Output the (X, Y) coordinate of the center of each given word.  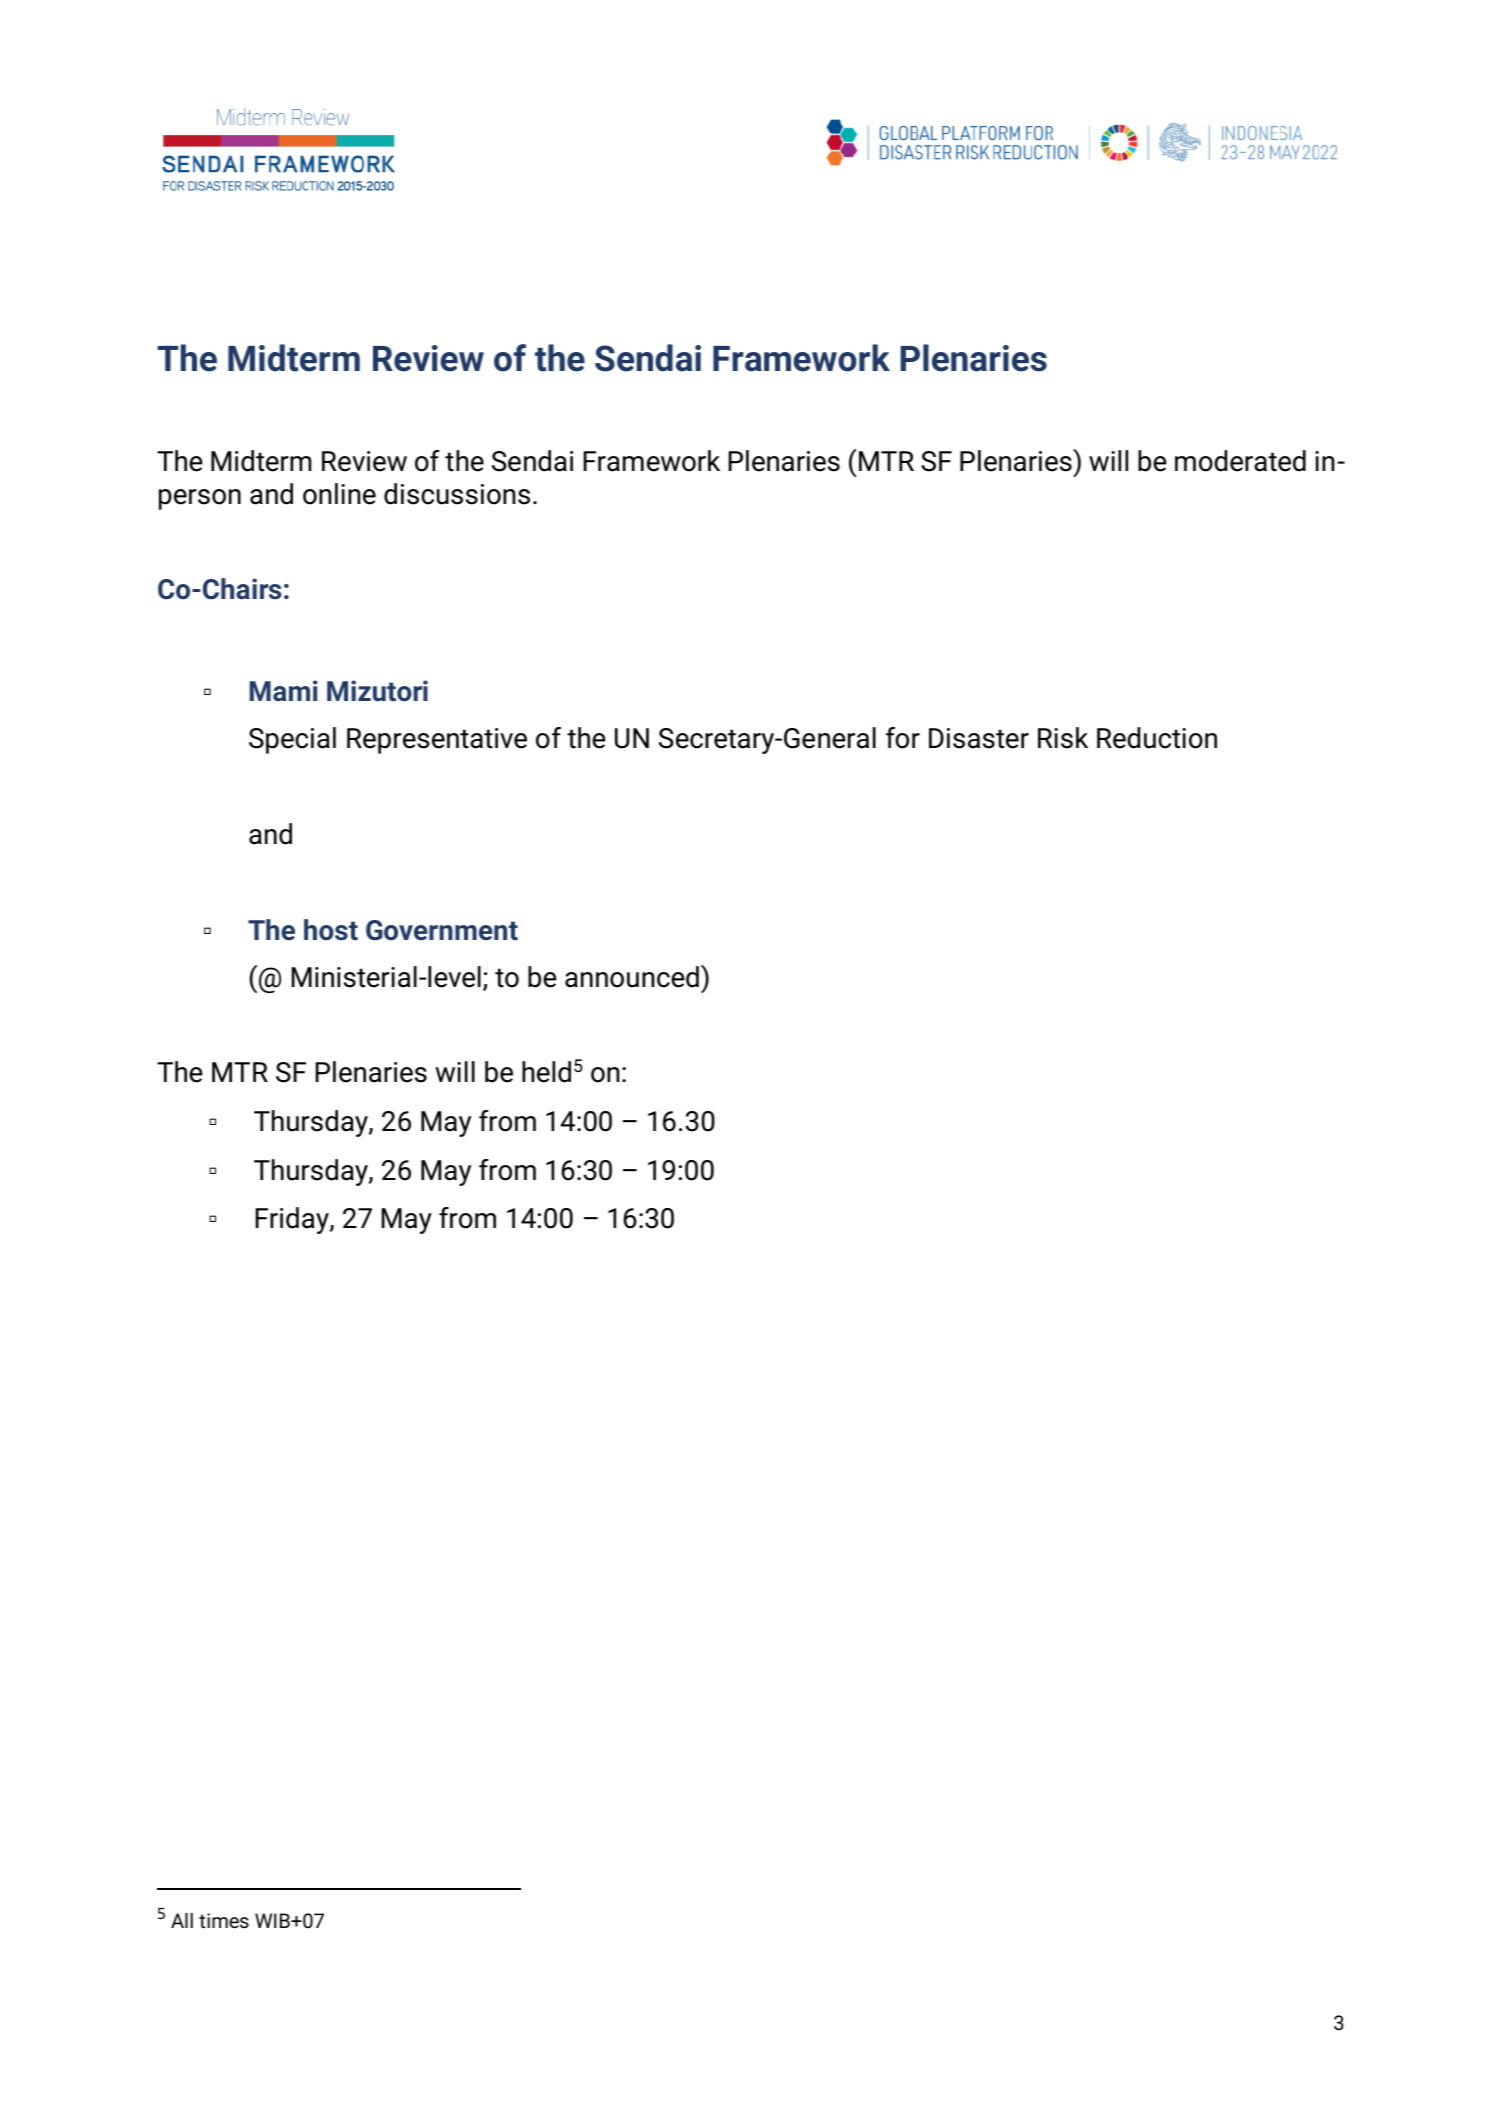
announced (632, 977)
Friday (293, 1220)
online (339, 494)
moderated (1240, 461)
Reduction (1157, 738)
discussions (457, 494)
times (224, 1921)
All (182, 1920)
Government (442, 930)
